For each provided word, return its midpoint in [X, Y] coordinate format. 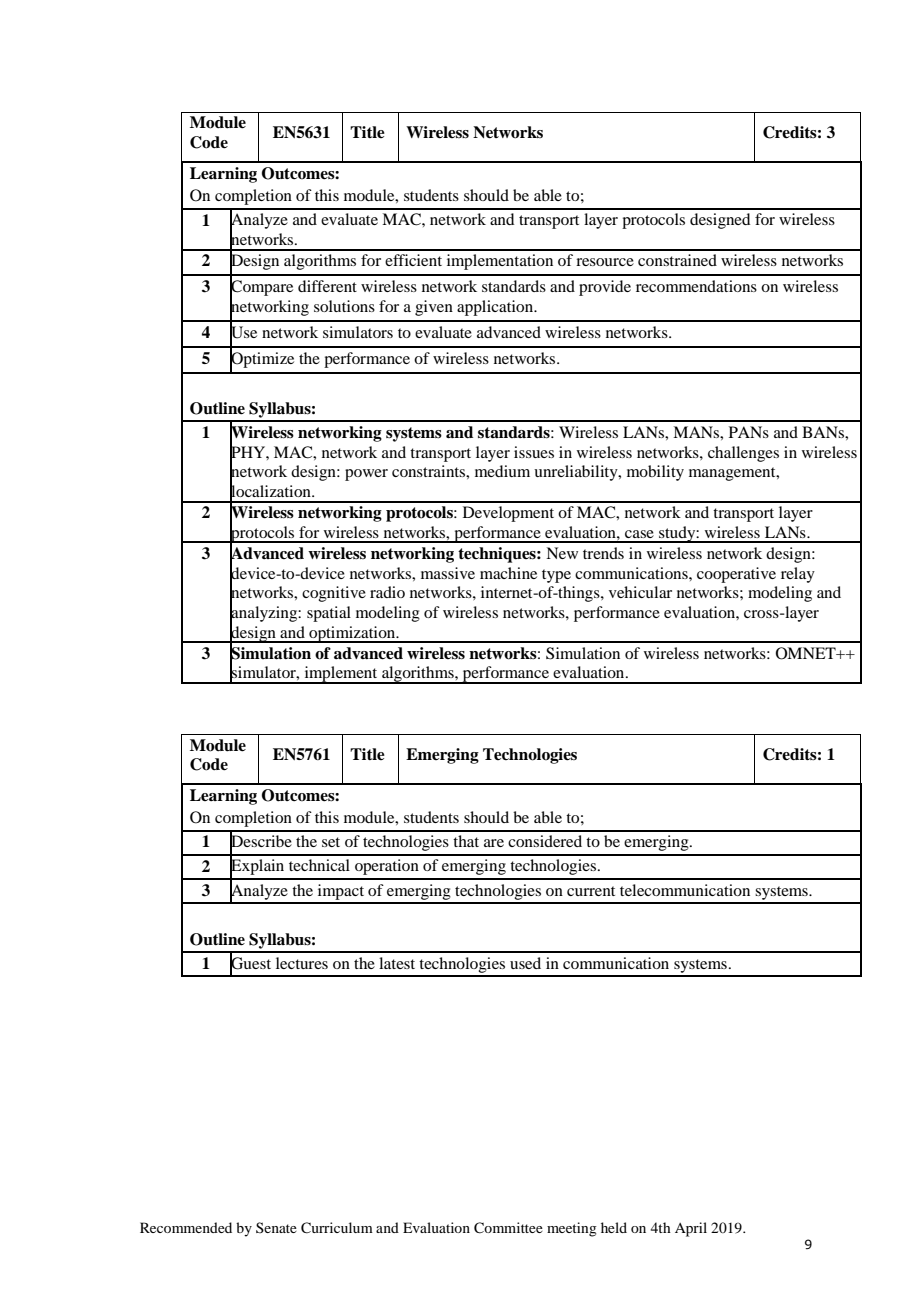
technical [319, 865]
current [591, 891]
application [496, 308]
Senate [276, 1227]
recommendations [696, 286]
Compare [261, 288]
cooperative [736, 575]
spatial [329, 614]
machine [508, 573]
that [466, 841]
